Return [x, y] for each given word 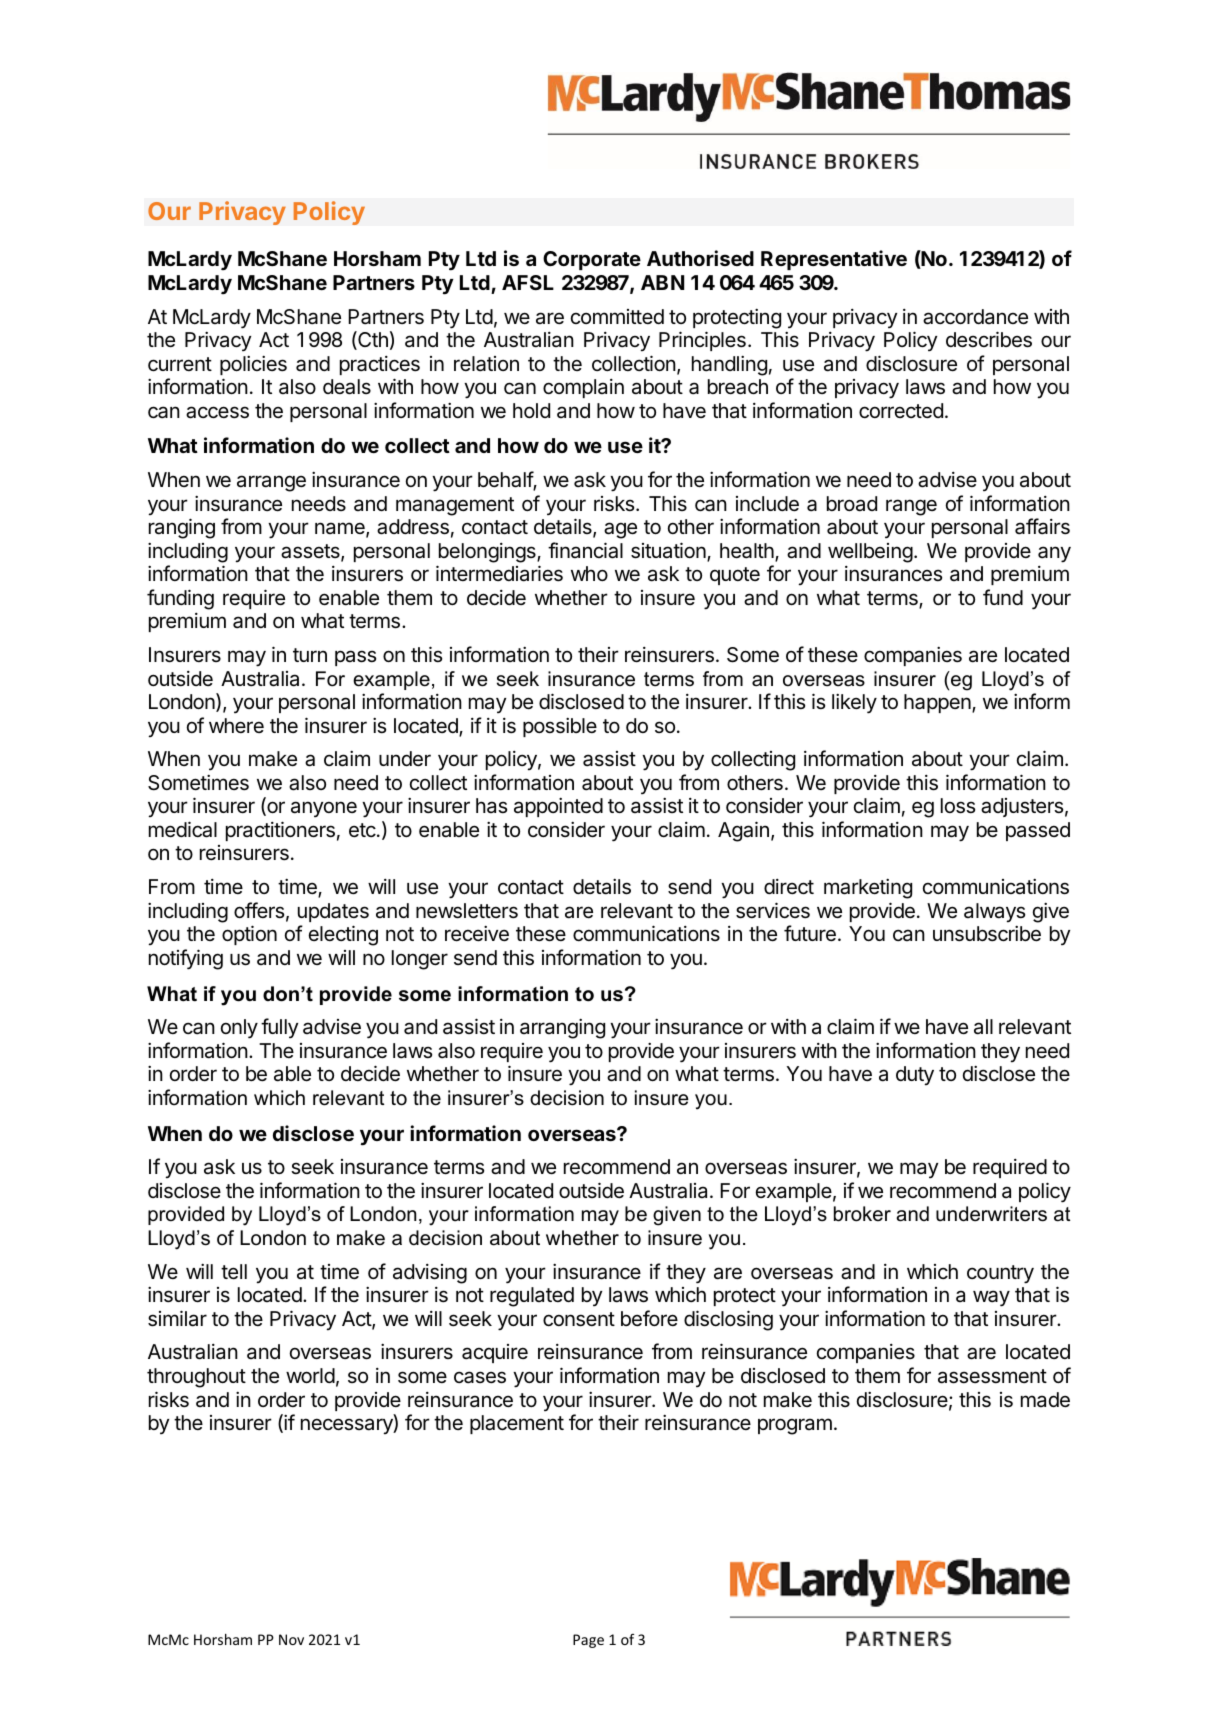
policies [253, 365]
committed [617, 316]
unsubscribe [987, 934]
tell [234, 1272]
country [1000, 1274]
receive [477, 934]
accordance [975, 317]
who [589, 573]
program [795, 1426]
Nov [291, 1639]
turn [310, 655]
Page [588, 1641]
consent [579, 1319]
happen [938, 703]
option [249, 935]
